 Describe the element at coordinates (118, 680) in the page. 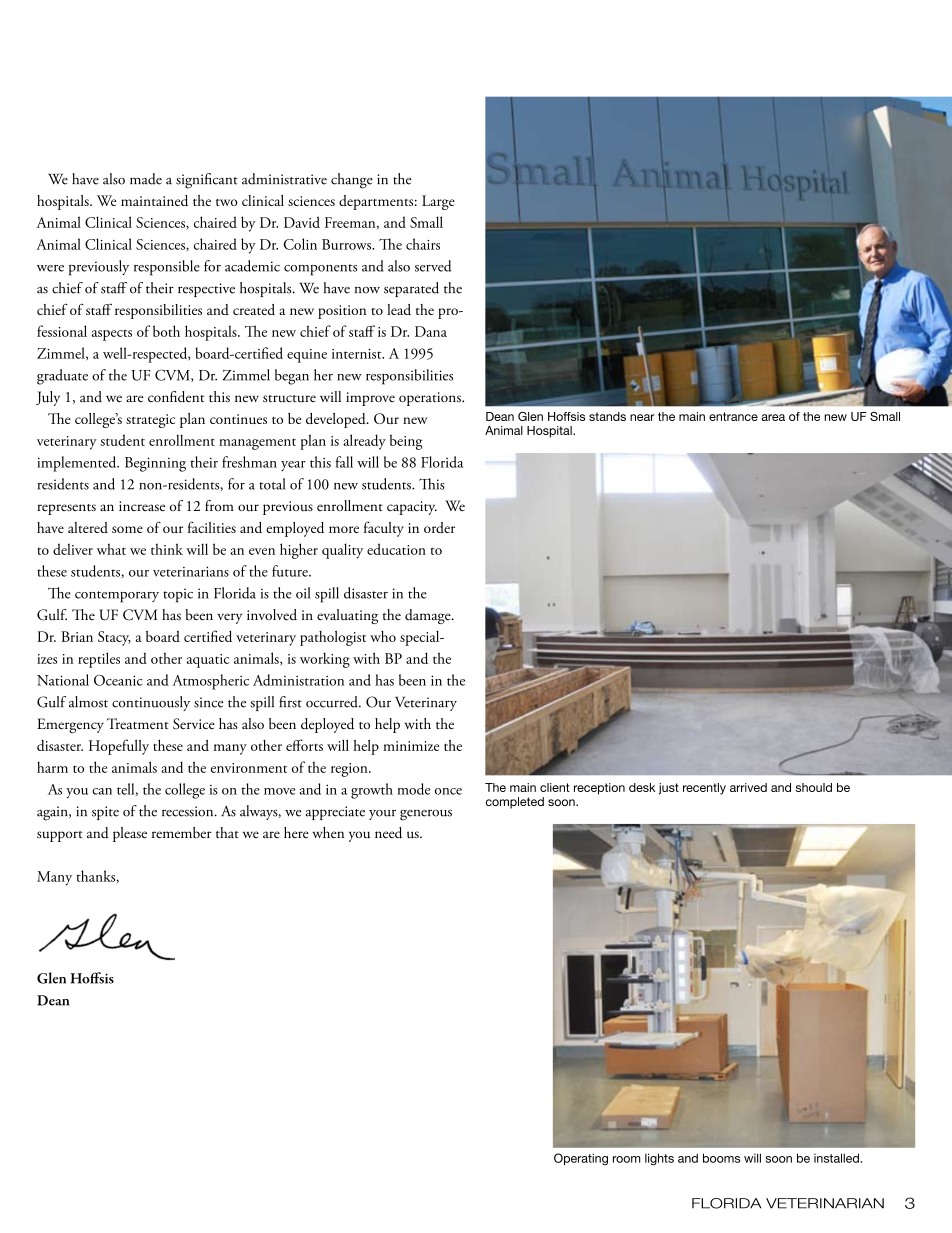

I see `Oceanic` at that location.
